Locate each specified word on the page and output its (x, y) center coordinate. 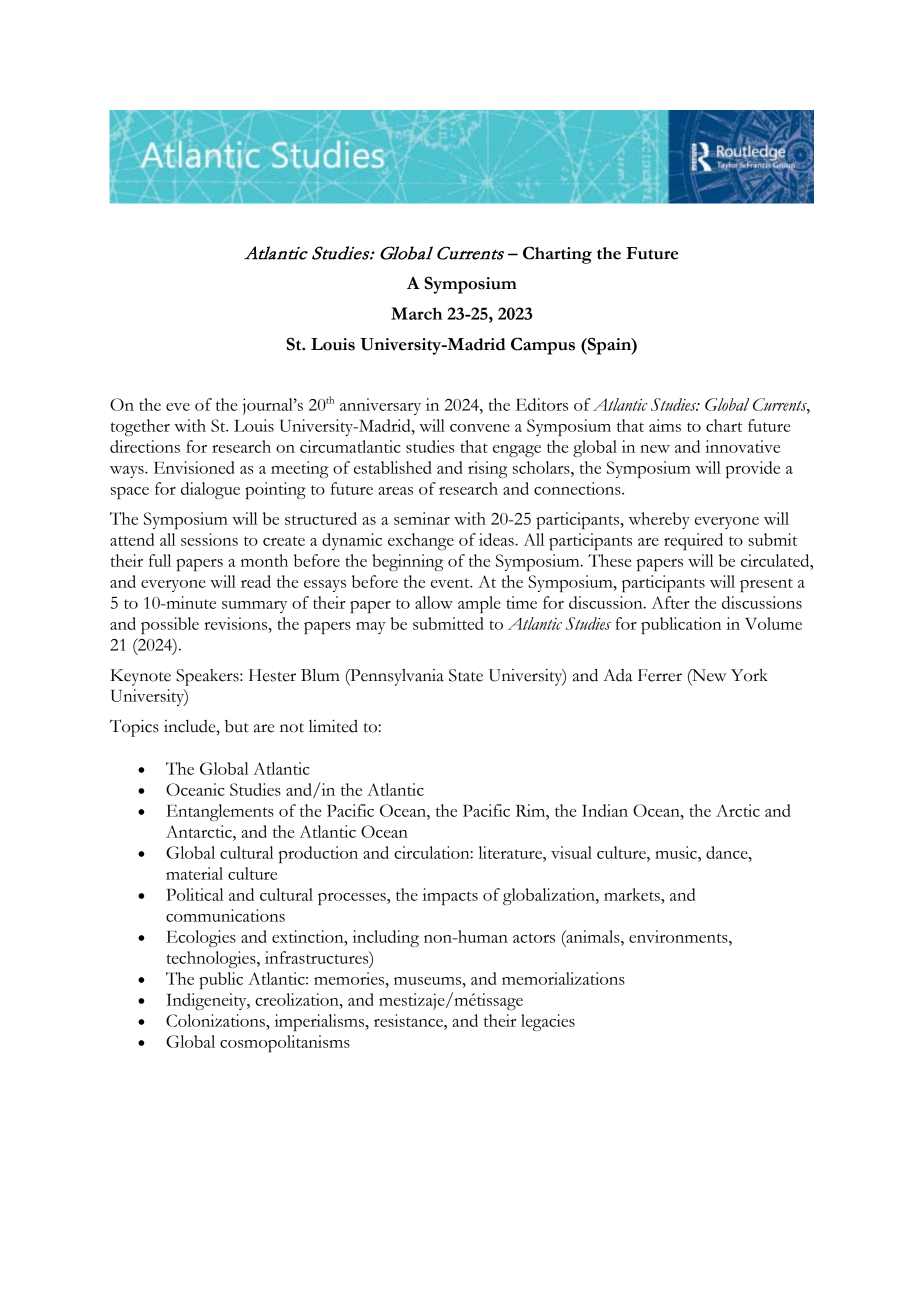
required (693, 541)
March (416, 313)
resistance (409, 1020)
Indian (605, 810)
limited (333, 726)
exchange (421, 541)
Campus (543, 346)
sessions (209, 539)
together (140, 427)
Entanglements (220, 812)
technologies (212, 959)
